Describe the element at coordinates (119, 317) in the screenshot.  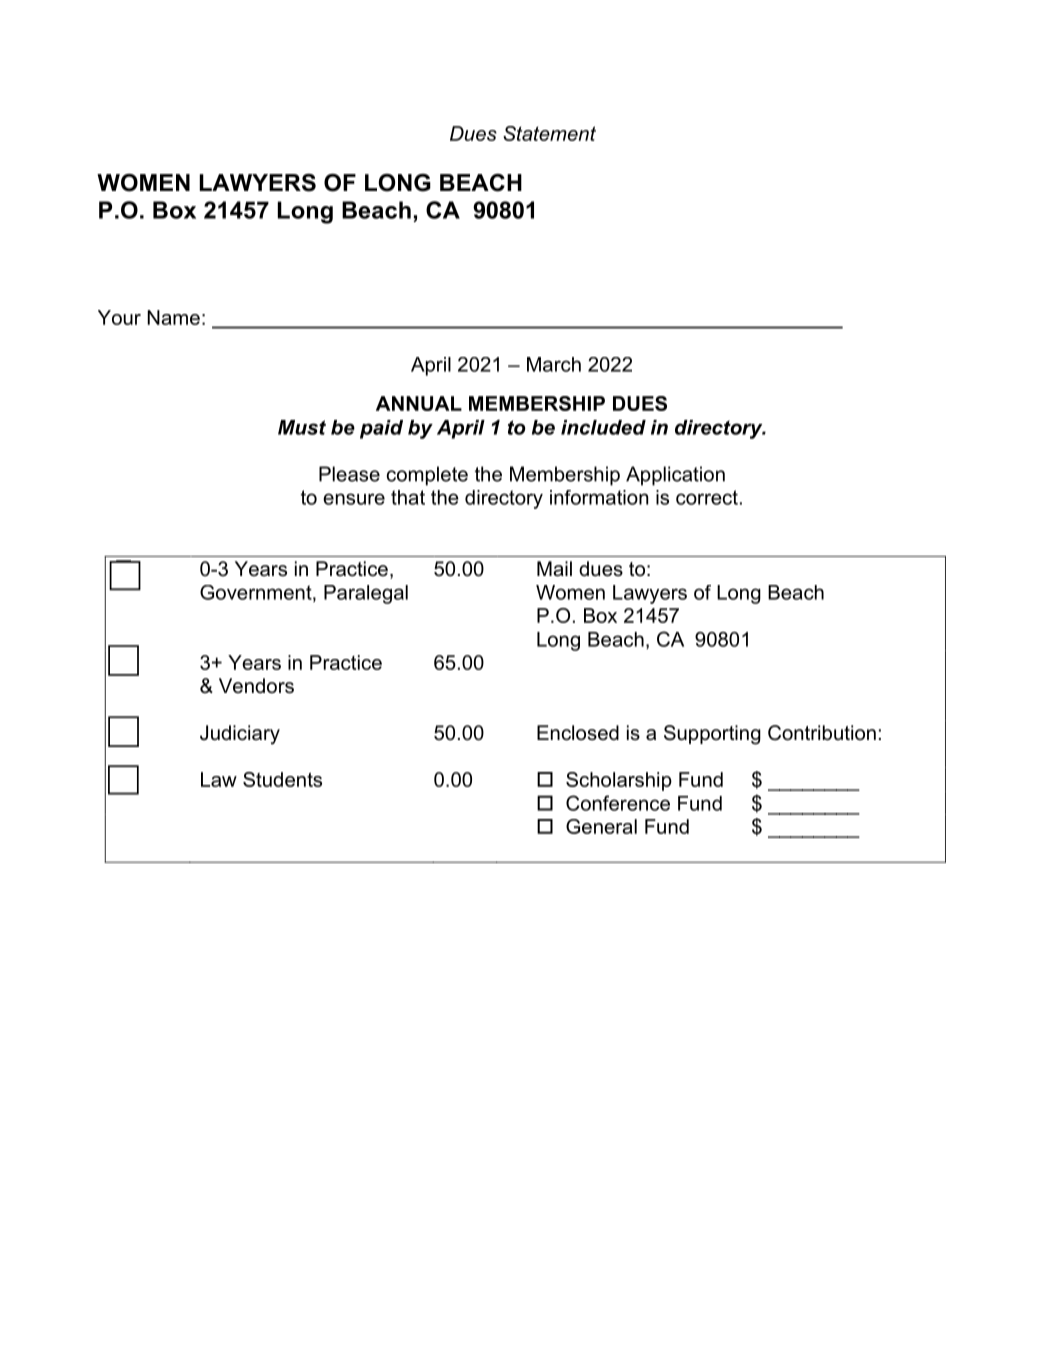
I see `Your` at that location.
